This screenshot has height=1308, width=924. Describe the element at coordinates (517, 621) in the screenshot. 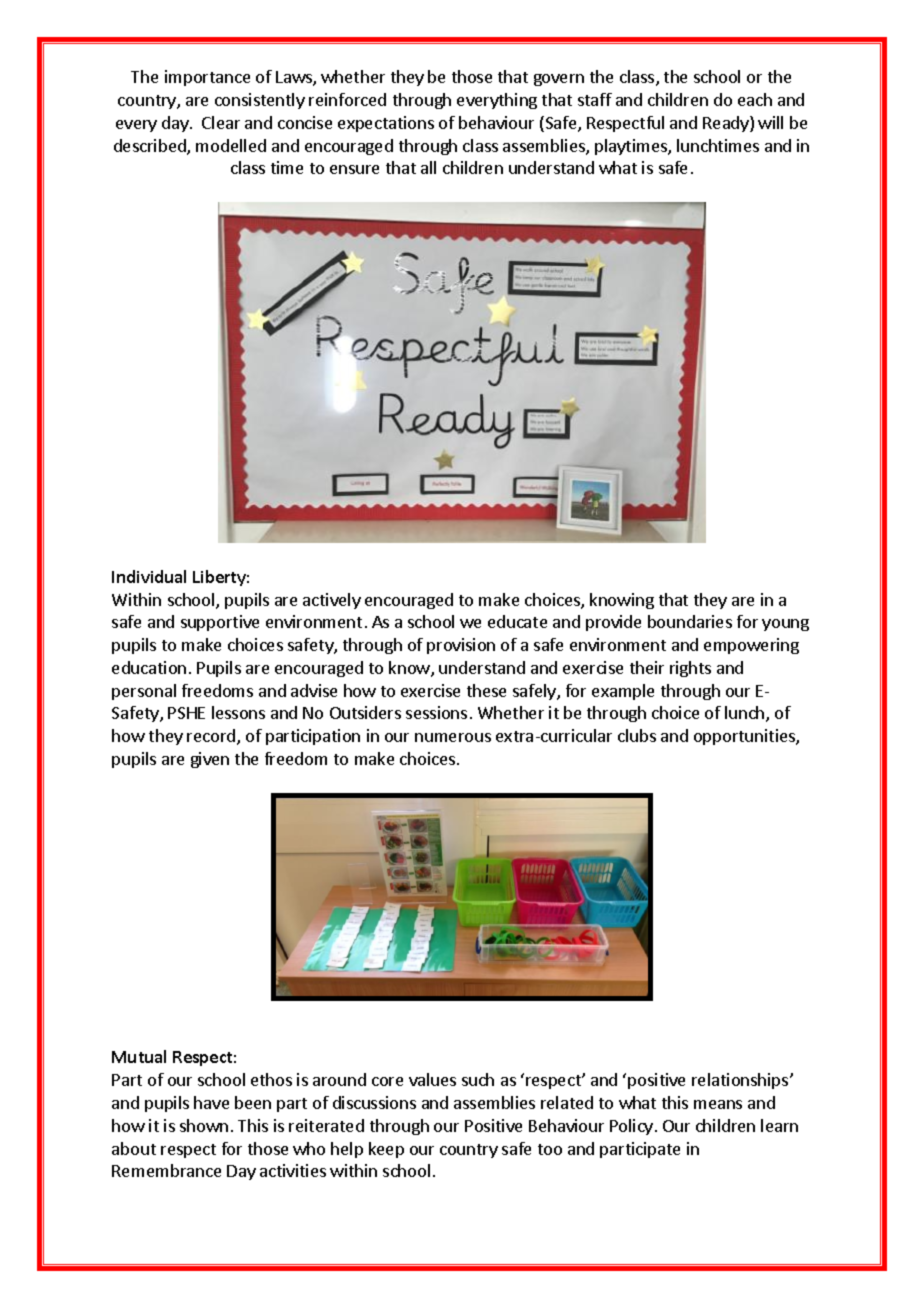

I see `educate` at that location.
